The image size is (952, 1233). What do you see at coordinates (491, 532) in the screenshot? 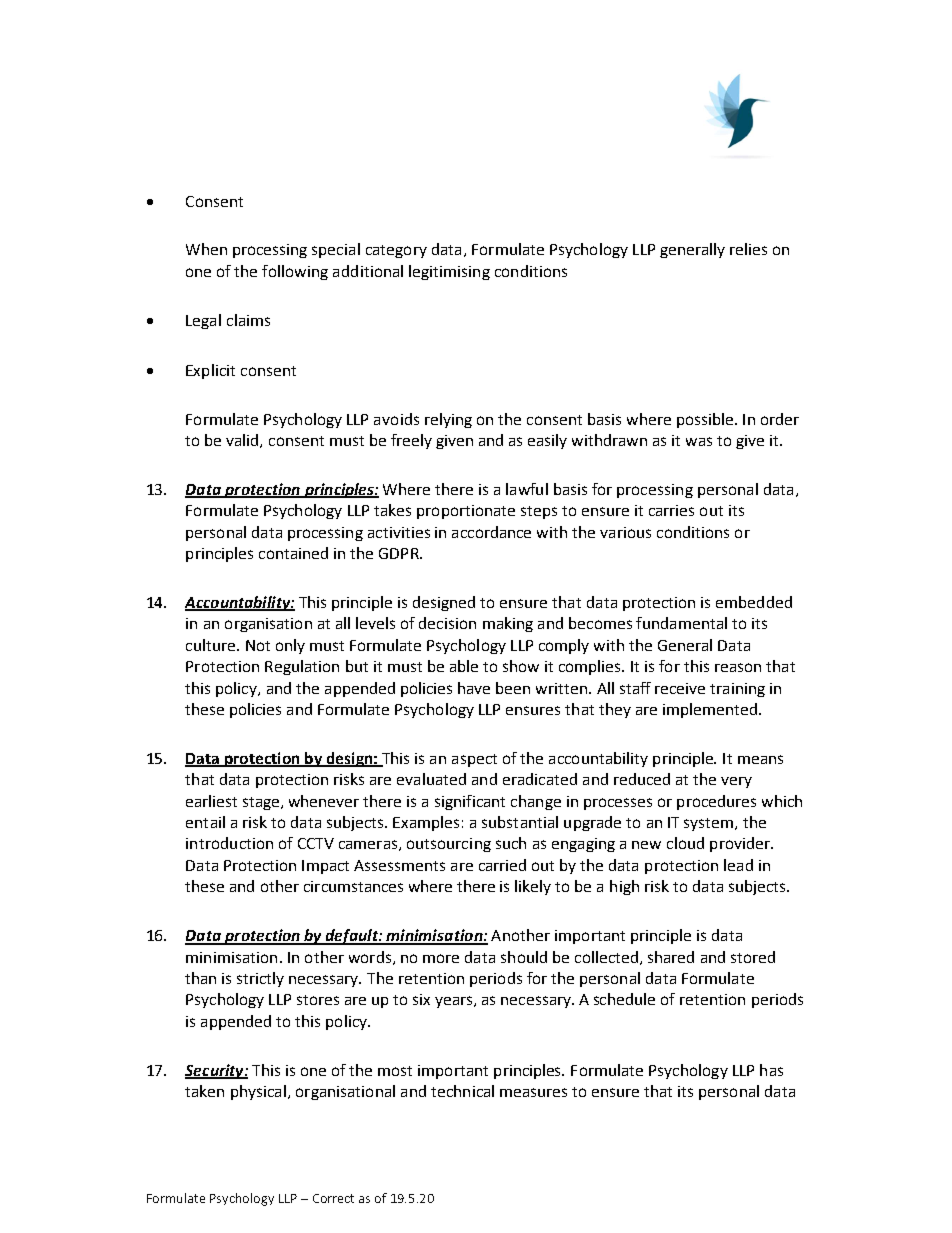
I see `accordance` at bounding box center [491, 532].
